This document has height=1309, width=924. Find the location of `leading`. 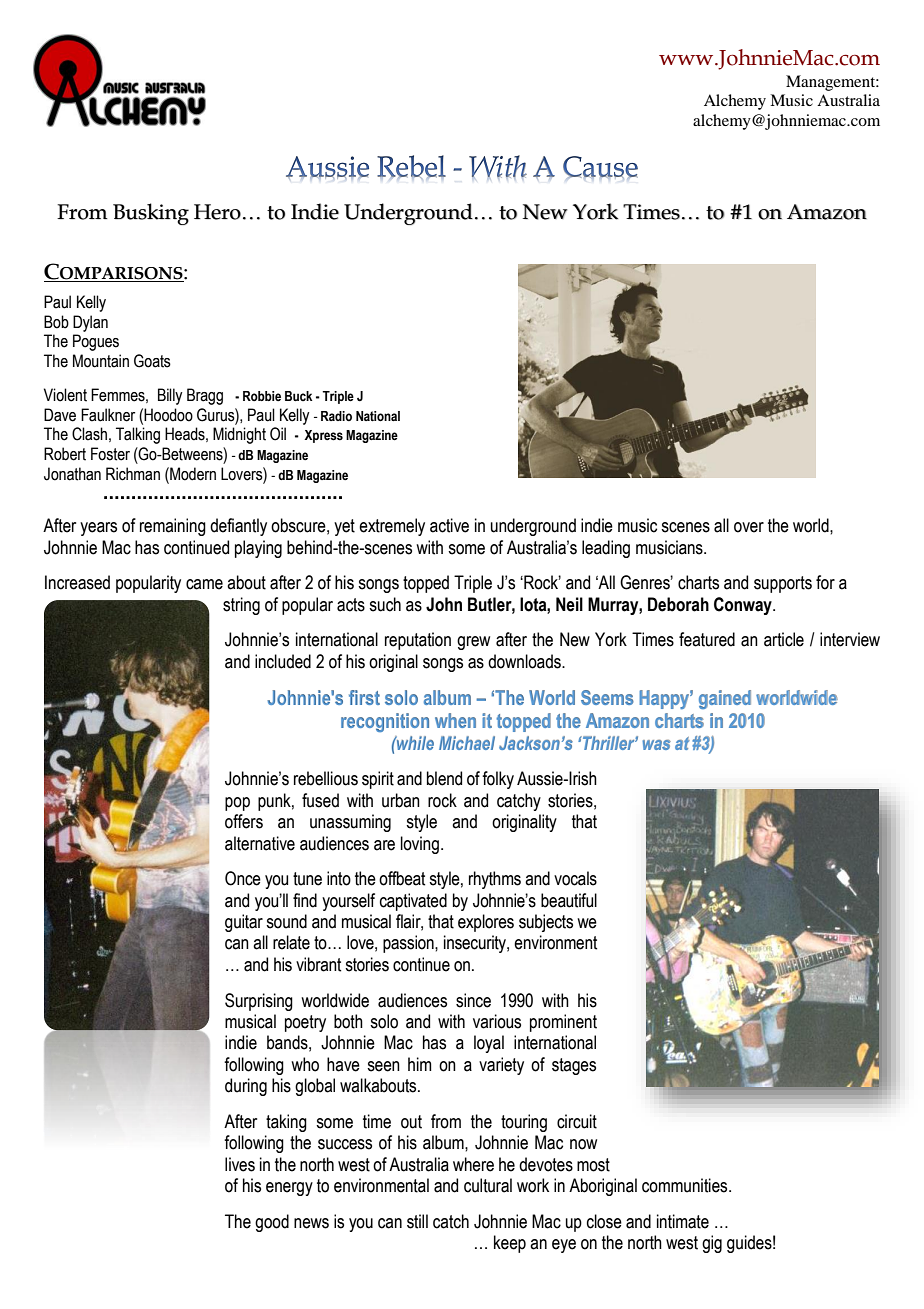

leading is located at coordinates (606, 549).
